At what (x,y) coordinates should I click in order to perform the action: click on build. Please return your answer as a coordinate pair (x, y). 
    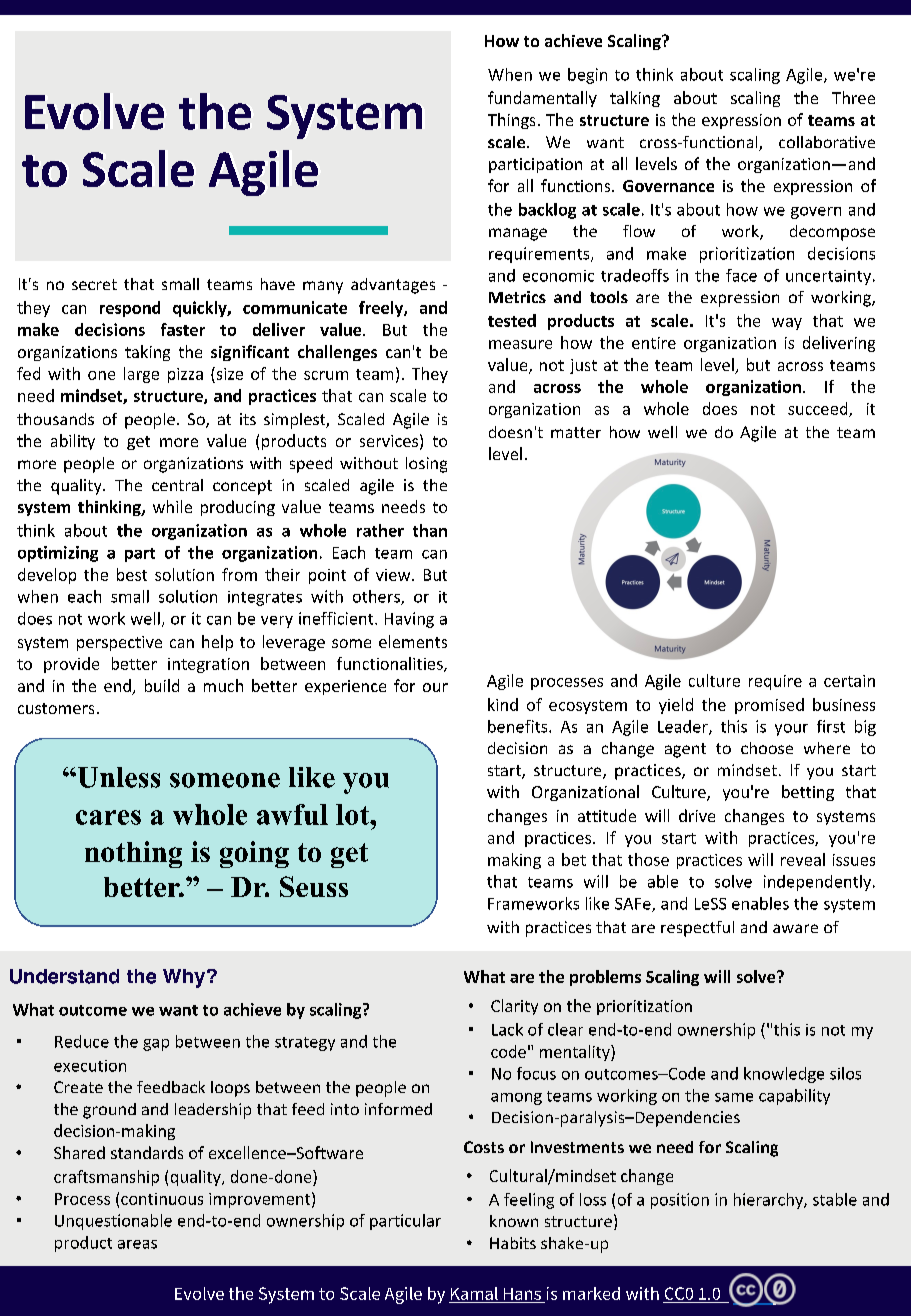
    Looking at the image, I should click on (162, 685).
